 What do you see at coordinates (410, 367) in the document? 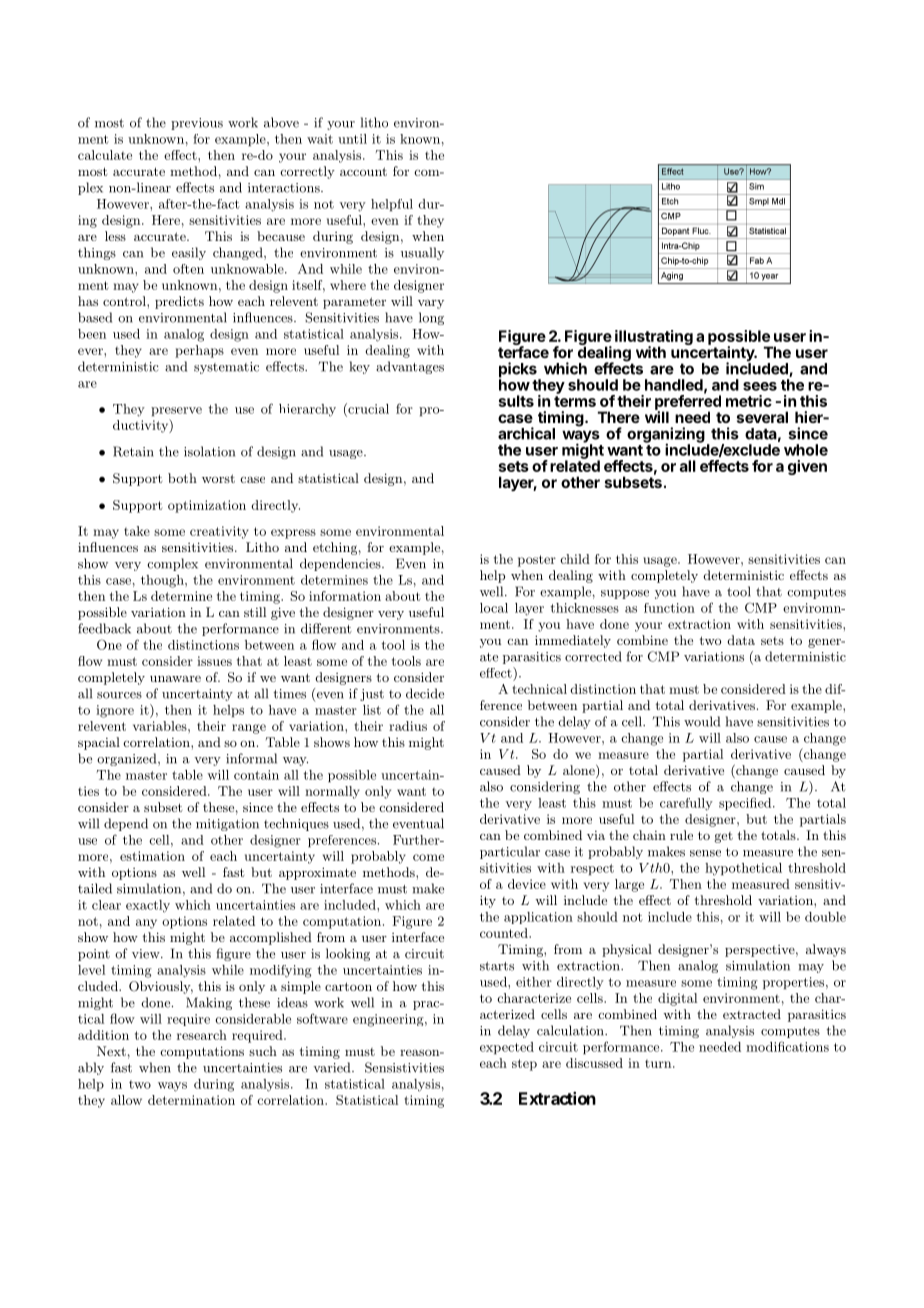
I see `advantages` at bounding box center [410, 367].
